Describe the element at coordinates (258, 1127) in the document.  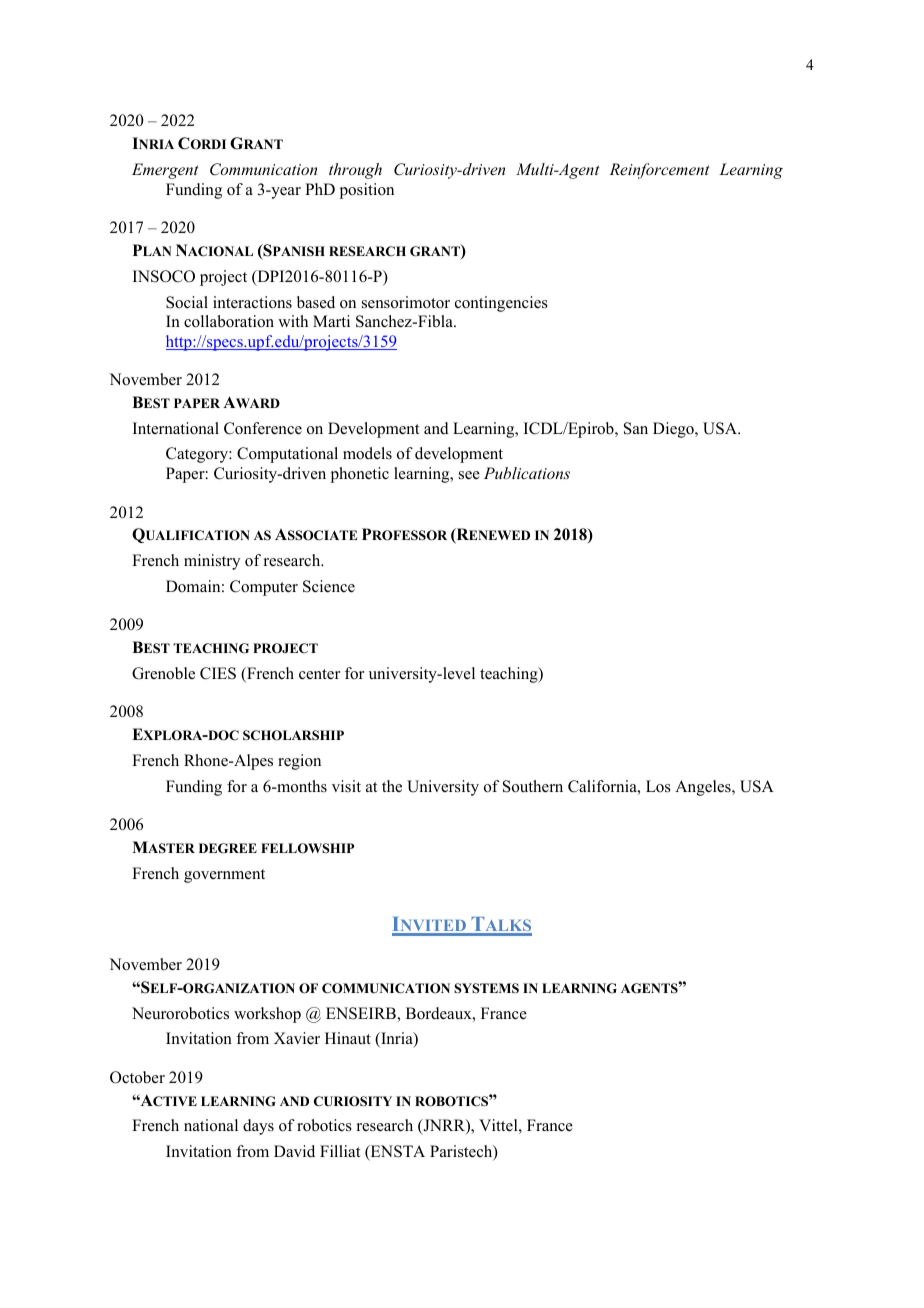
I see `days` at that location.
